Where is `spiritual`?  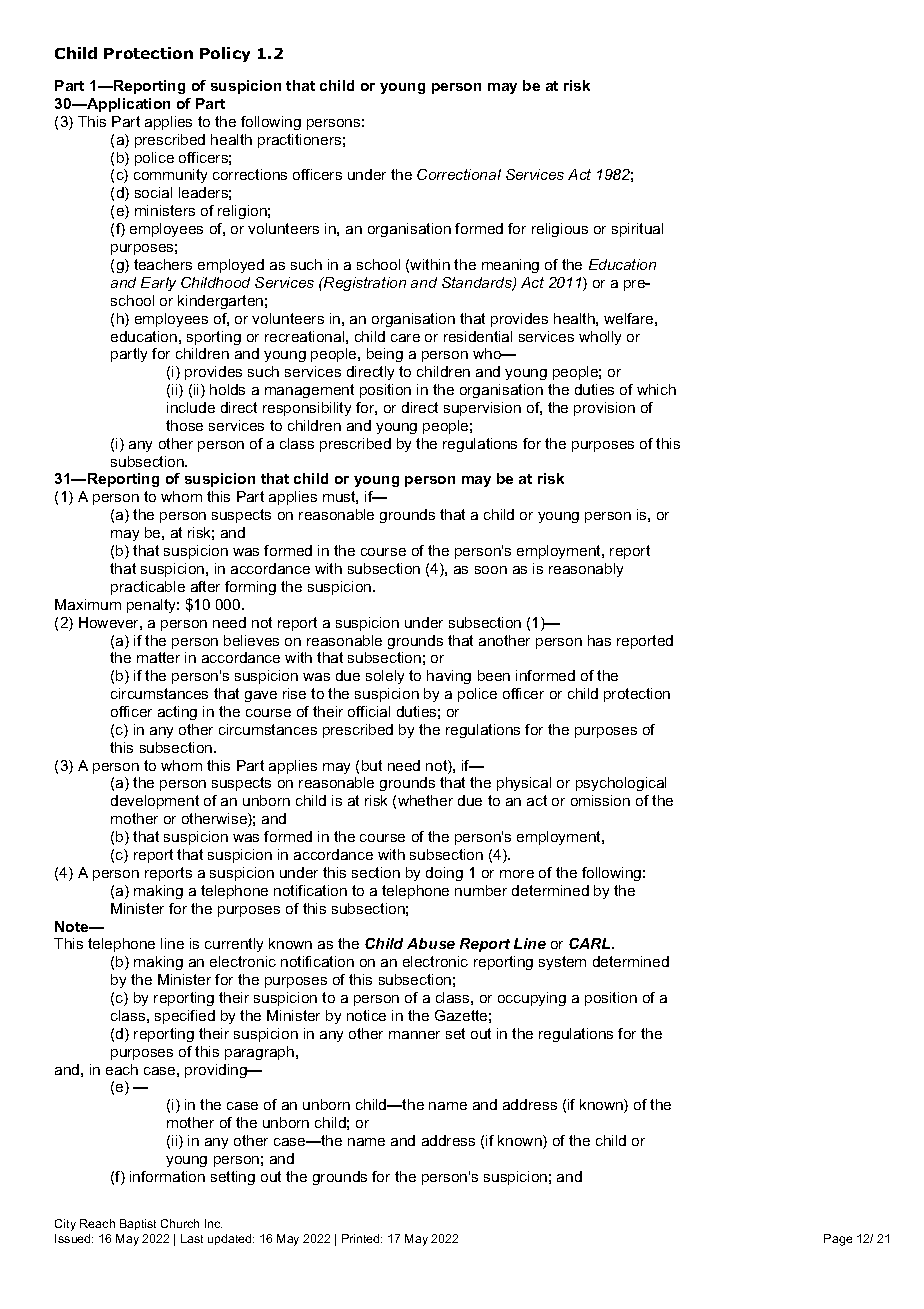
spiritual is located at coordinates (637, 230).
